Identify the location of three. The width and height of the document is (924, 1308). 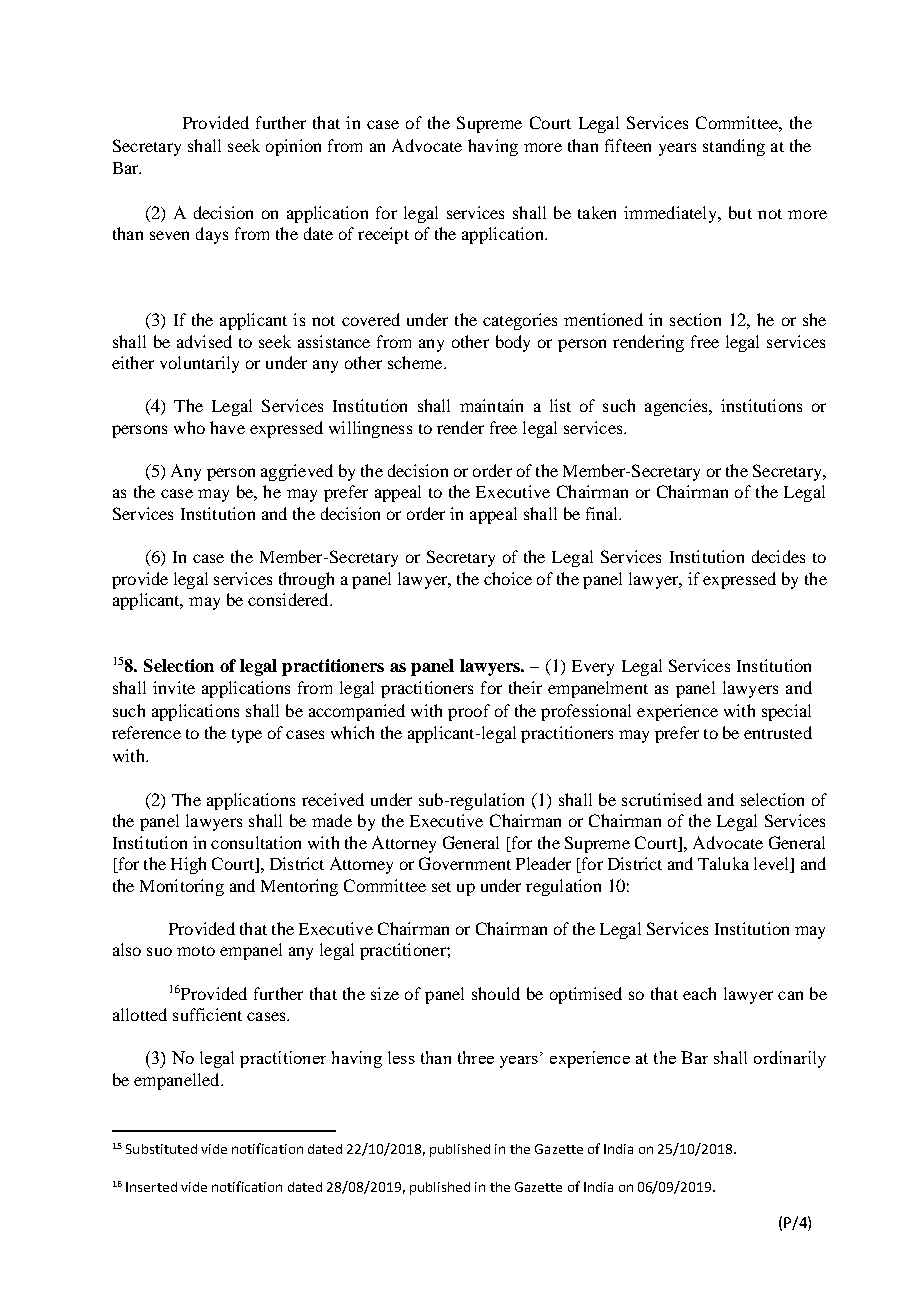
(476, 1057).
